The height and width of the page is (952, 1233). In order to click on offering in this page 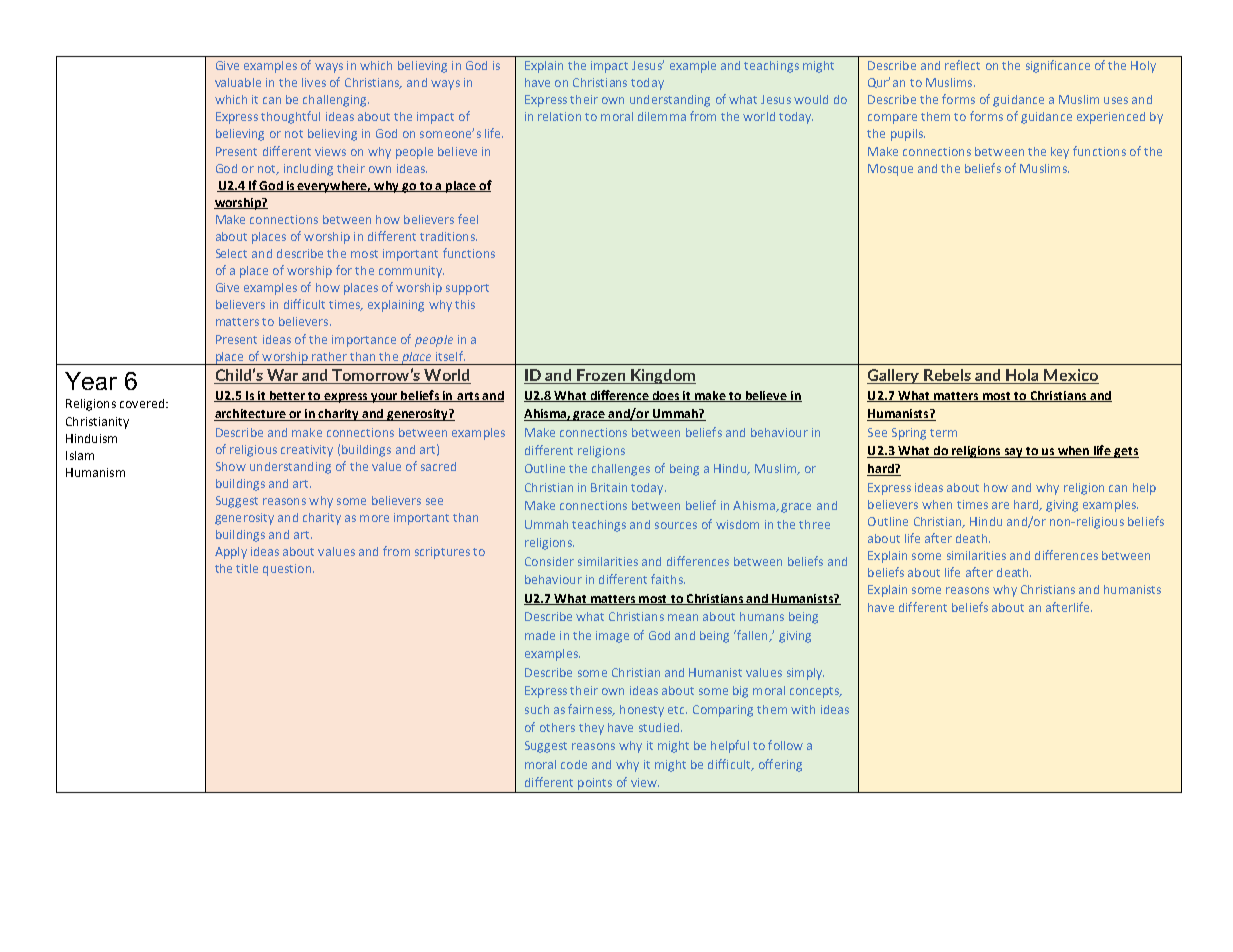, I will do `click(780, 765)`.
